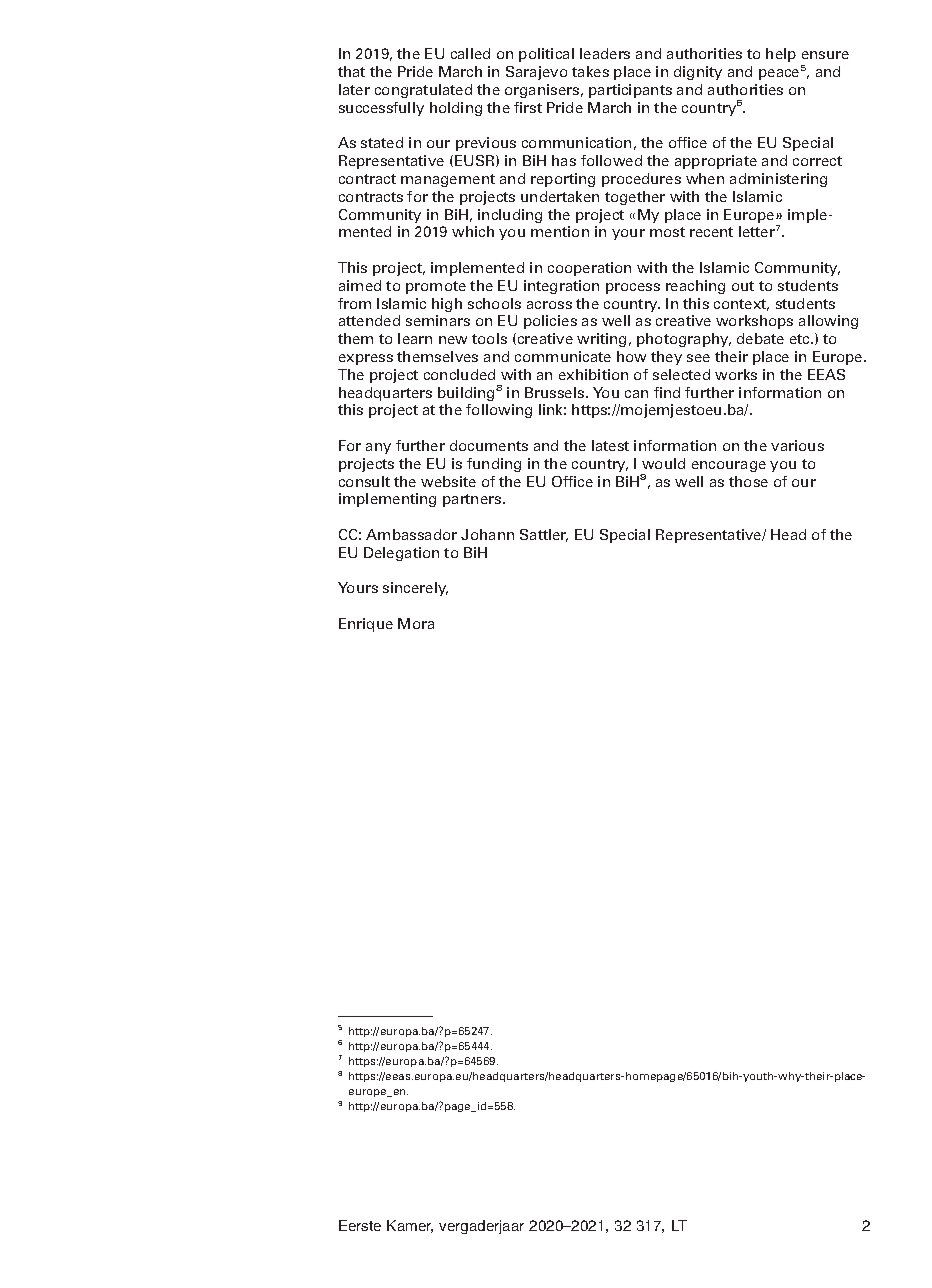  What do you see at coordinates (590, 71) in the page?
I see `takes` at bounding box center [590, 71].
